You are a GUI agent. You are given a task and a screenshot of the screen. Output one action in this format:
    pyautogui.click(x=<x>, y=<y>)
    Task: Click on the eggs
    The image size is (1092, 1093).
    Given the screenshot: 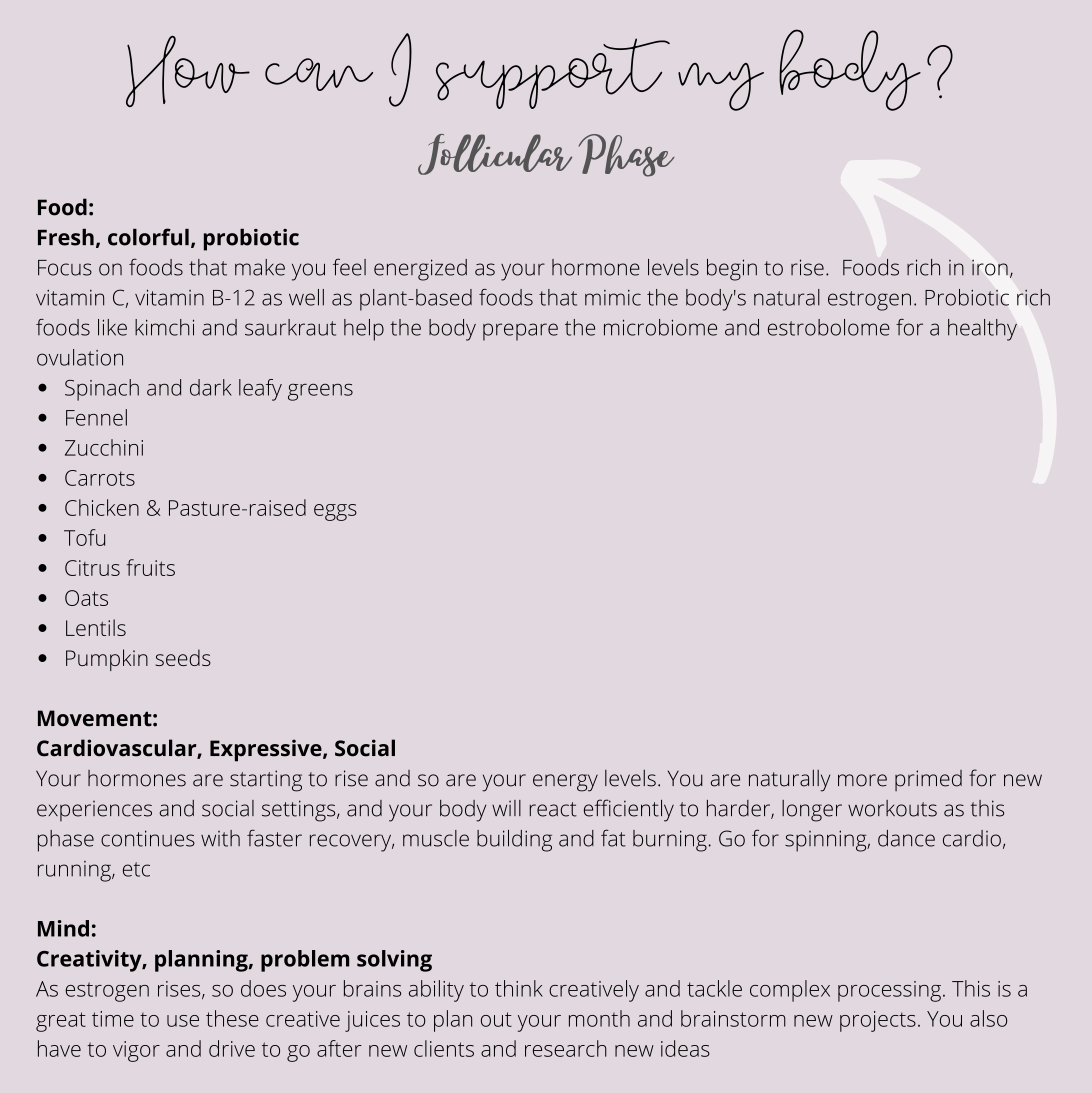 What is the action you would take?
    pyautogui.click(x=335, y=512)
